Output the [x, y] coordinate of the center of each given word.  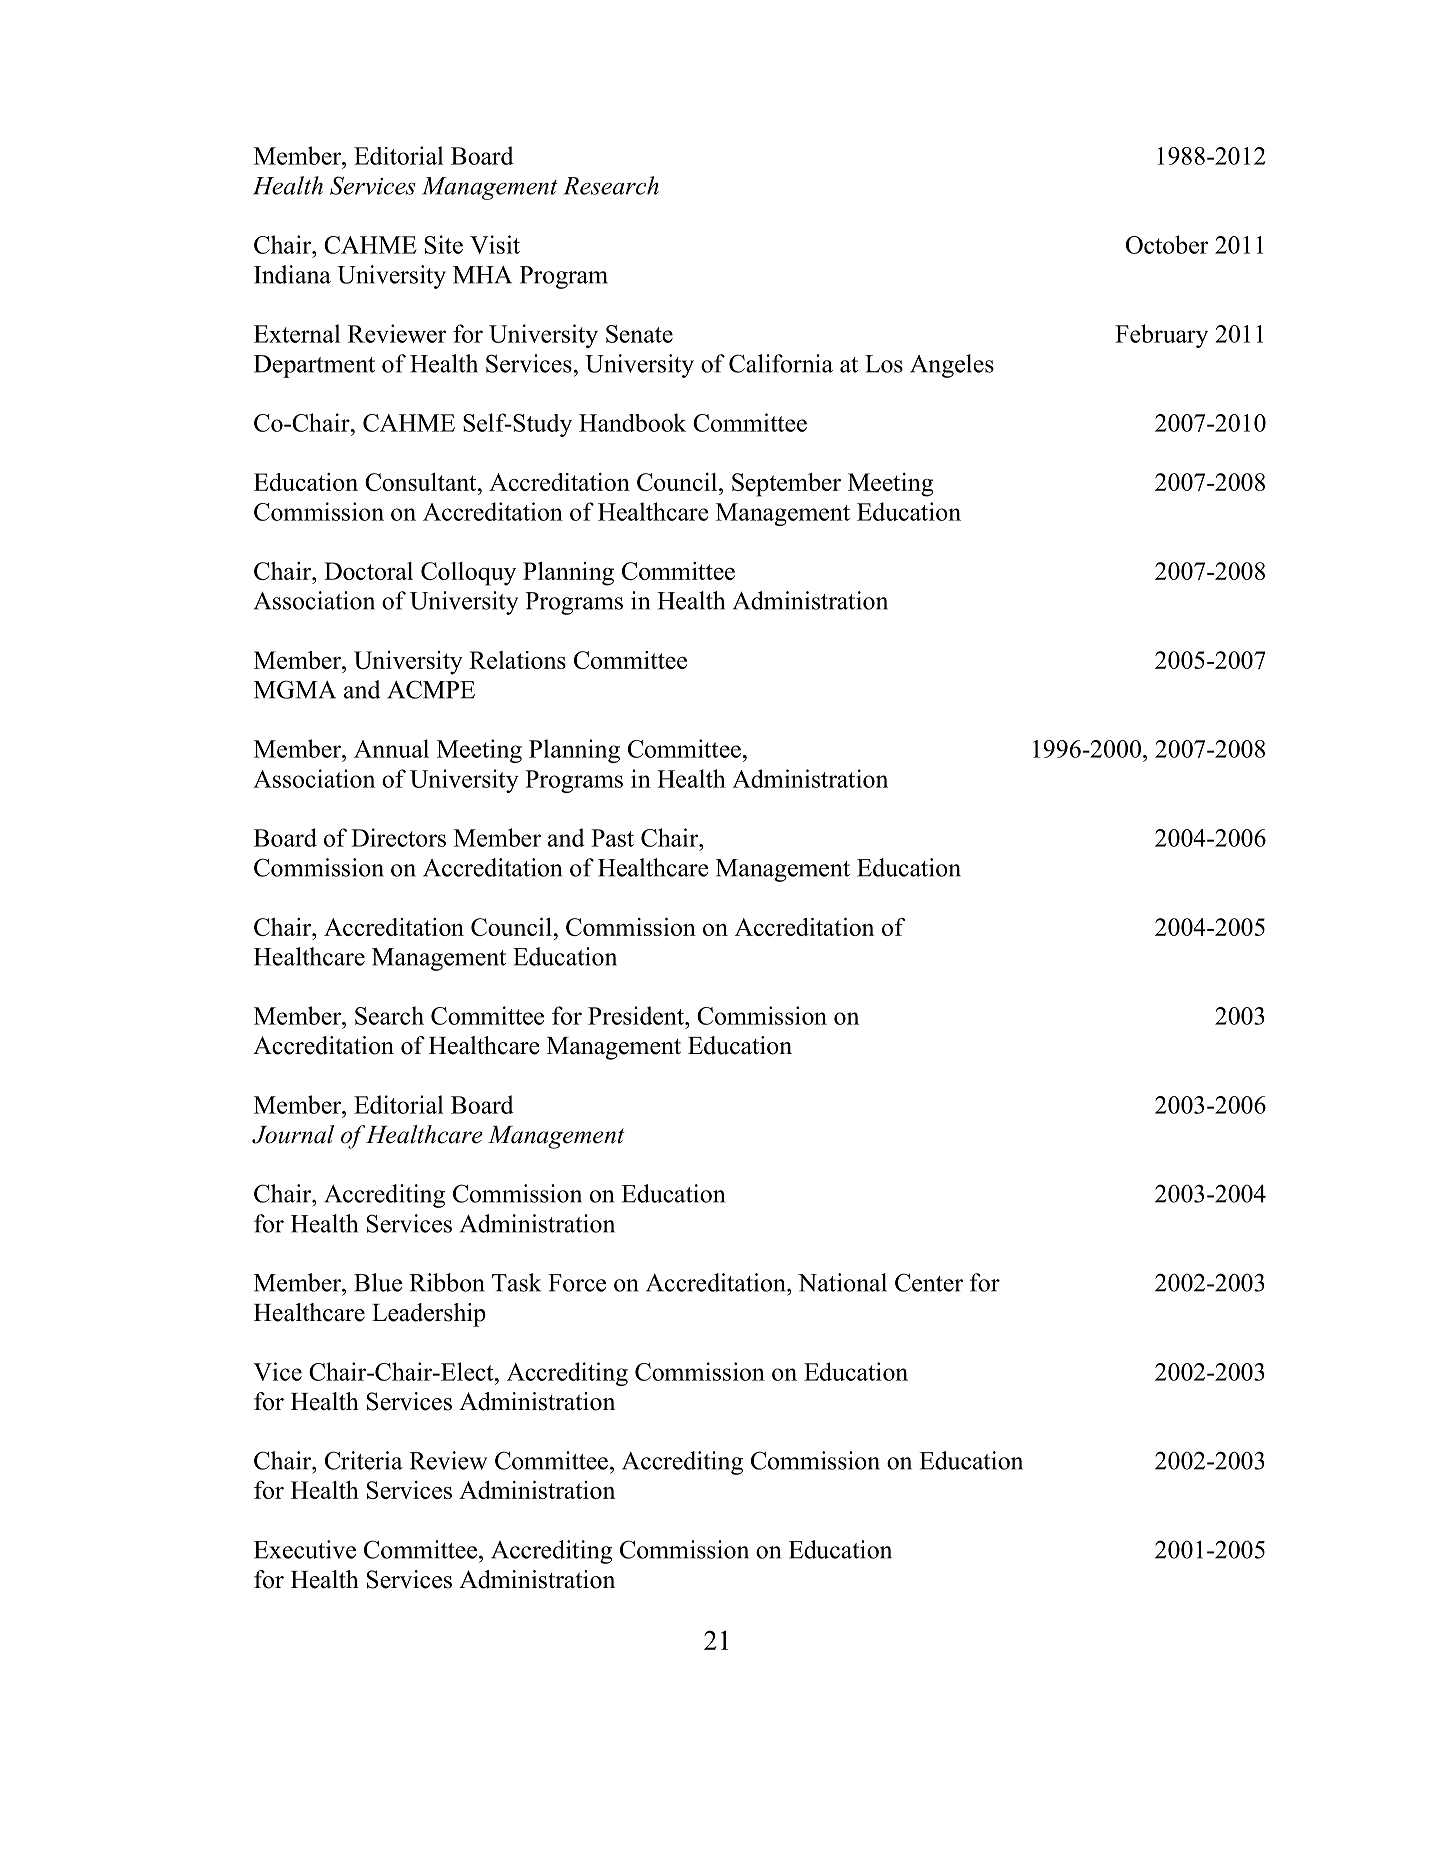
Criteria [364, 1460]
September [786, 485]
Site [444, 244]
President [637, 1015]
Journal [293, 1134]
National [842, 1282]
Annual [391, 748]
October [1167, 244]
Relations [517, 660]
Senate [639, 334]
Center [929, 1282]
